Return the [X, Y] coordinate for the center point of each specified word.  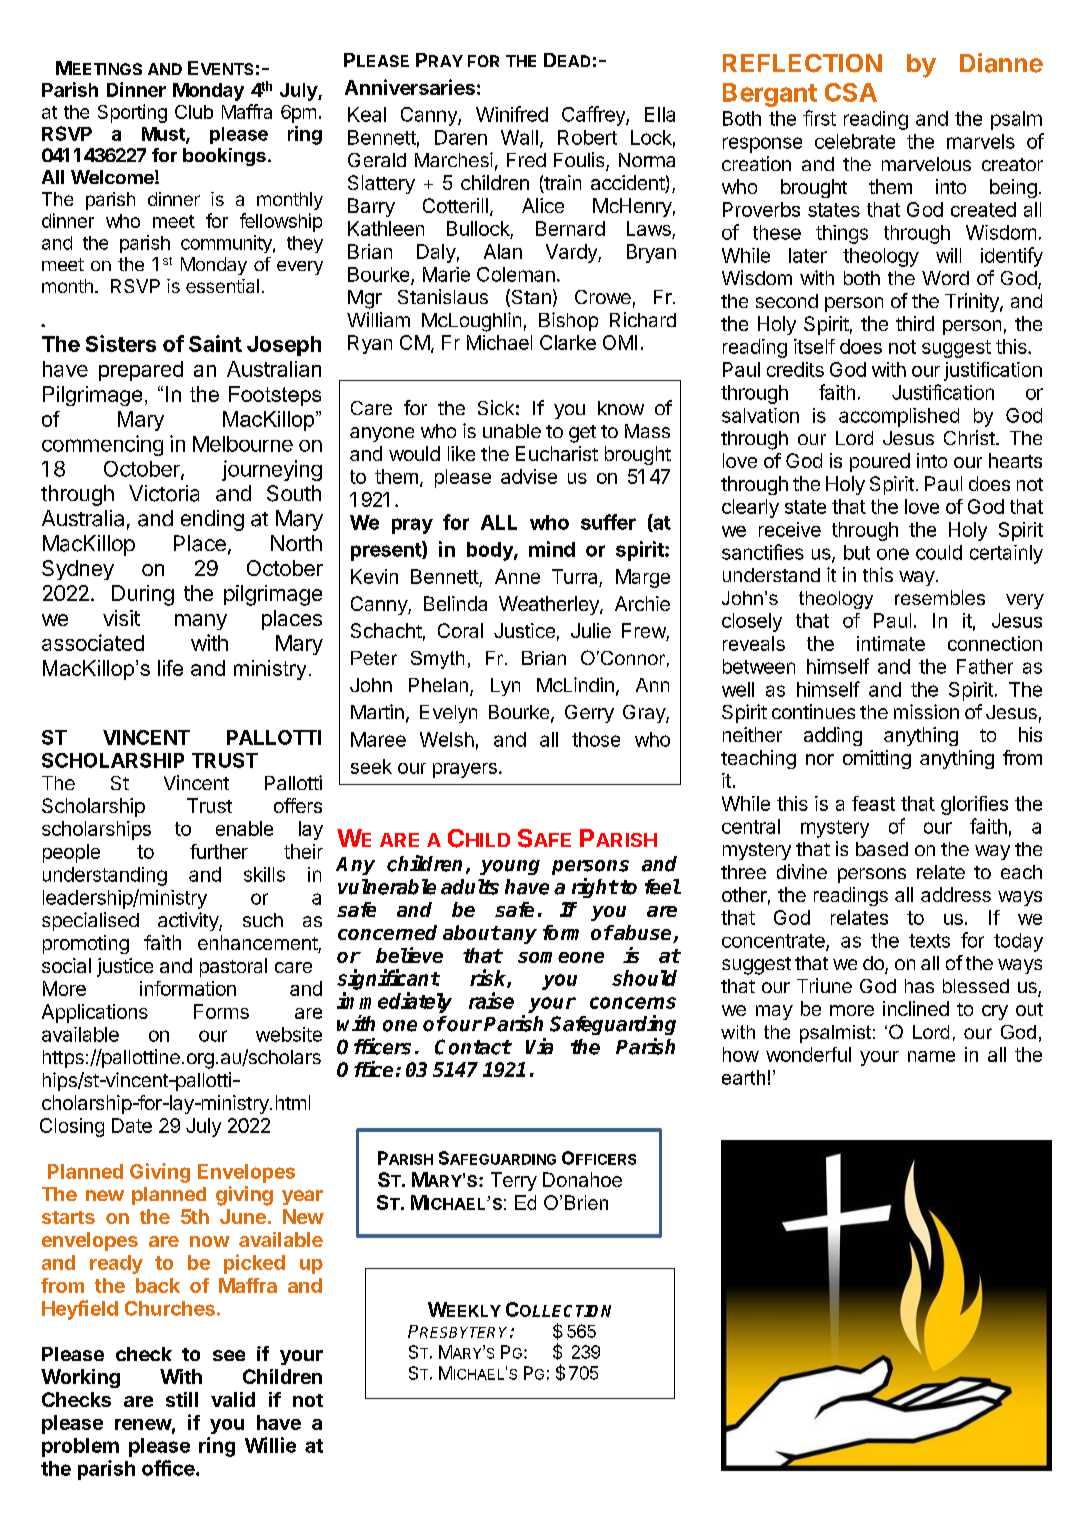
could [939, 552]
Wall [519, 137]
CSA [851, 92]
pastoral [233, 967]
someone [561, 957]
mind [552, 549]
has [919, 986]
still [182, 1399]
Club [194, 112]
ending [212, 520]
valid [233, 1399]
